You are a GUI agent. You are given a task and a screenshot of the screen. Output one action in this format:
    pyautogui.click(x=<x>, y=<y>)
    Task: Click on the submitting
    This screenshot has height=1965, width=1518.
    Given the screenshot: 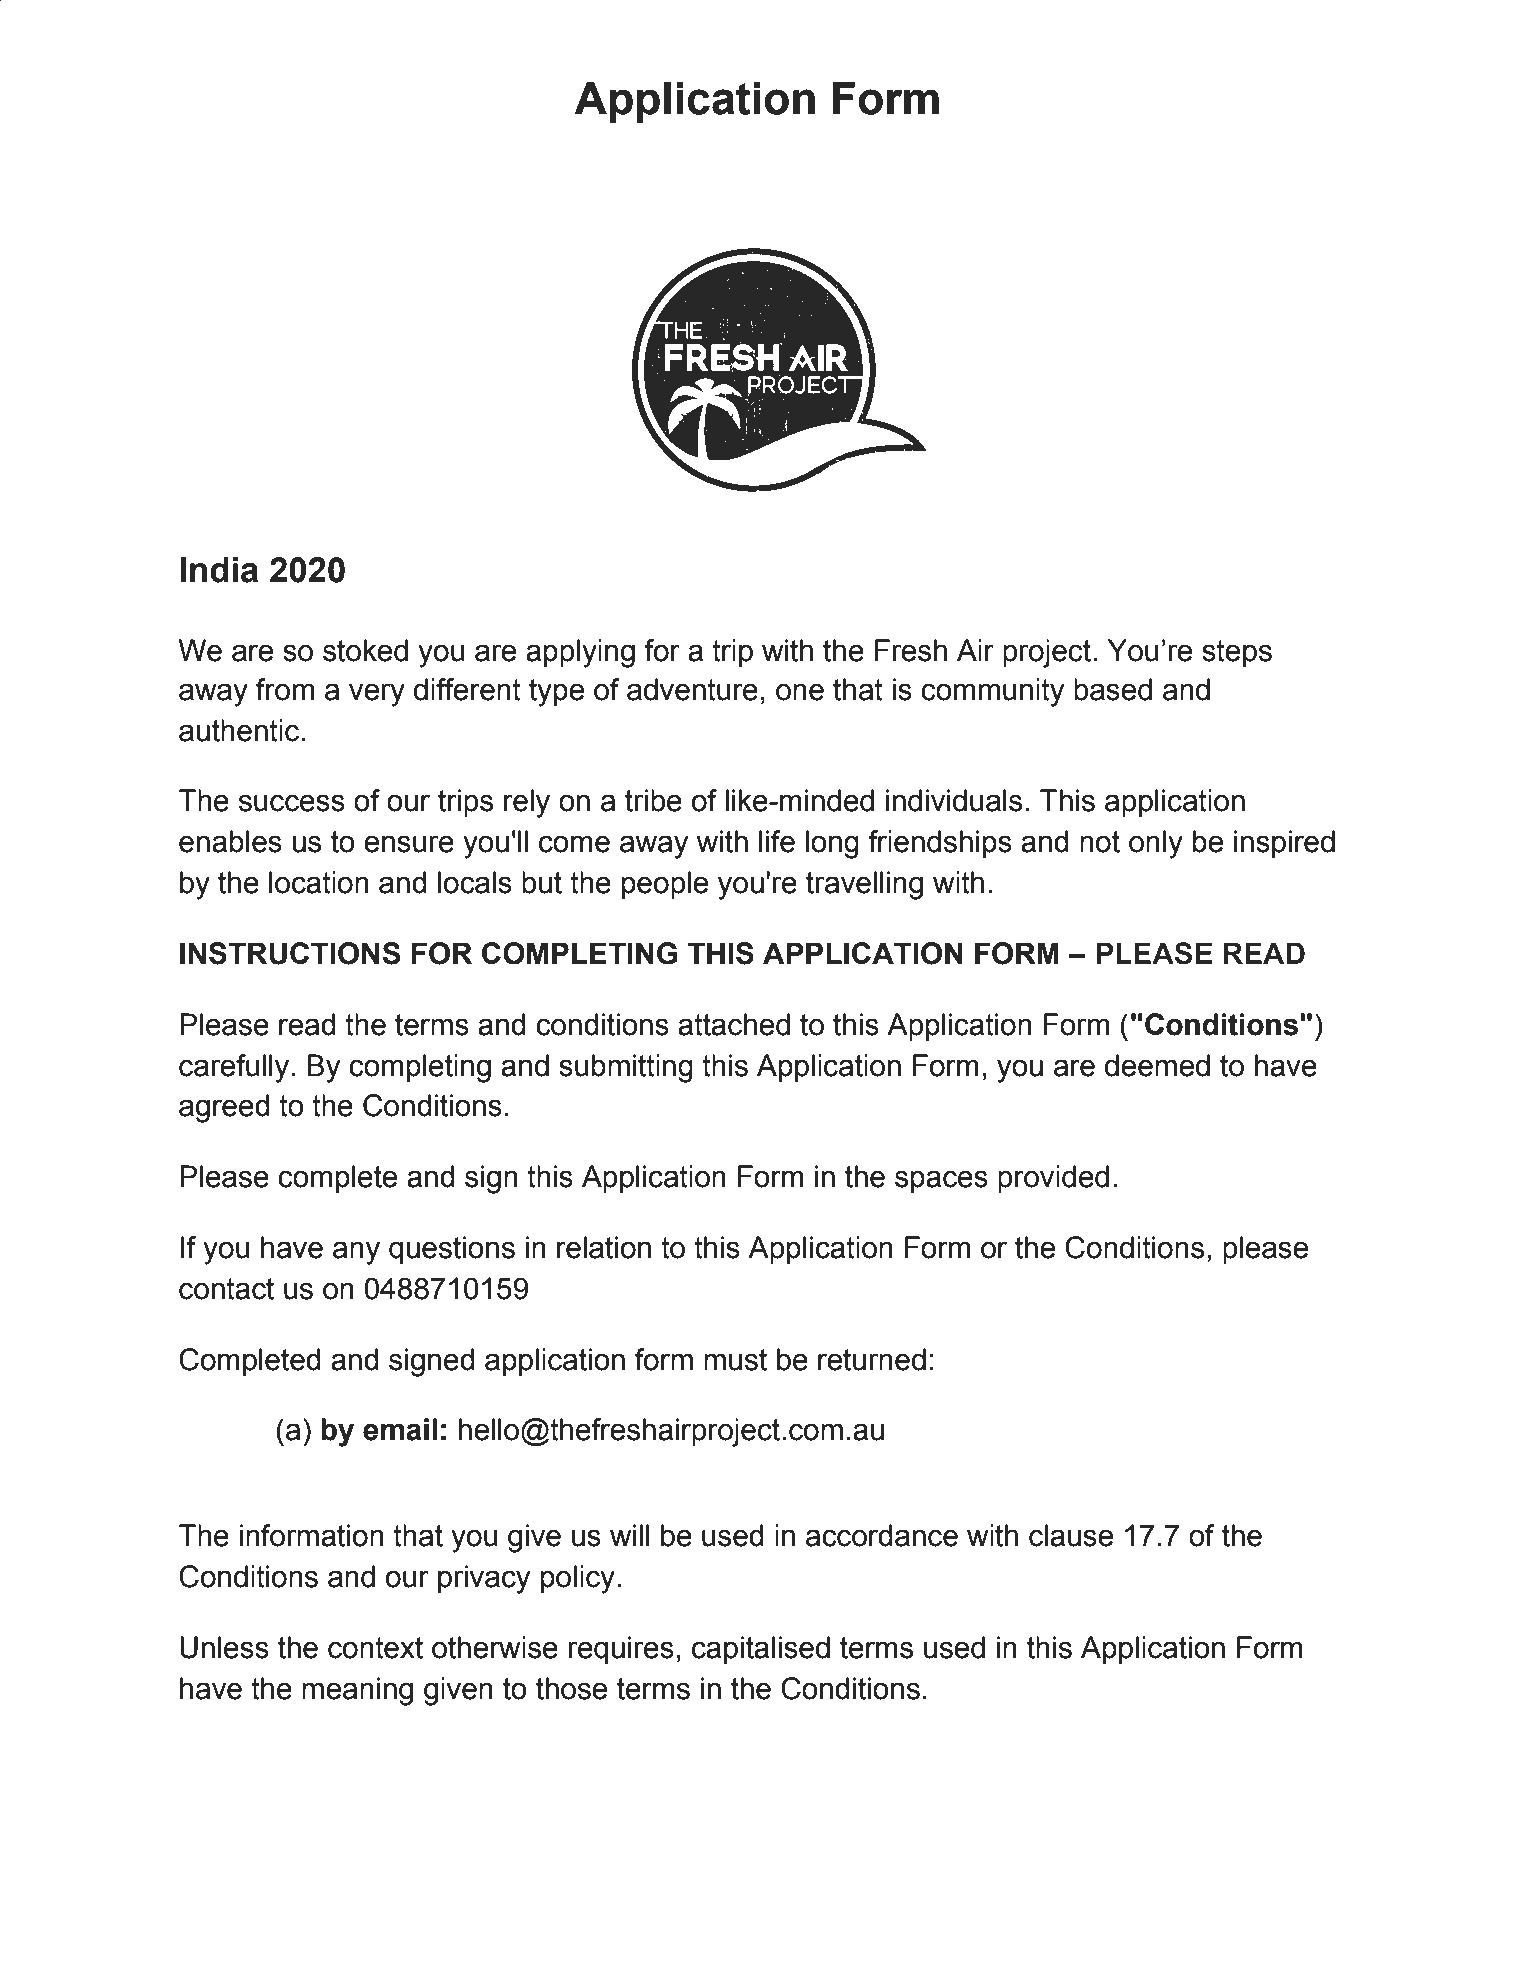 What is the action you would take?
    pyautogui.click(x=626, y=1068)
